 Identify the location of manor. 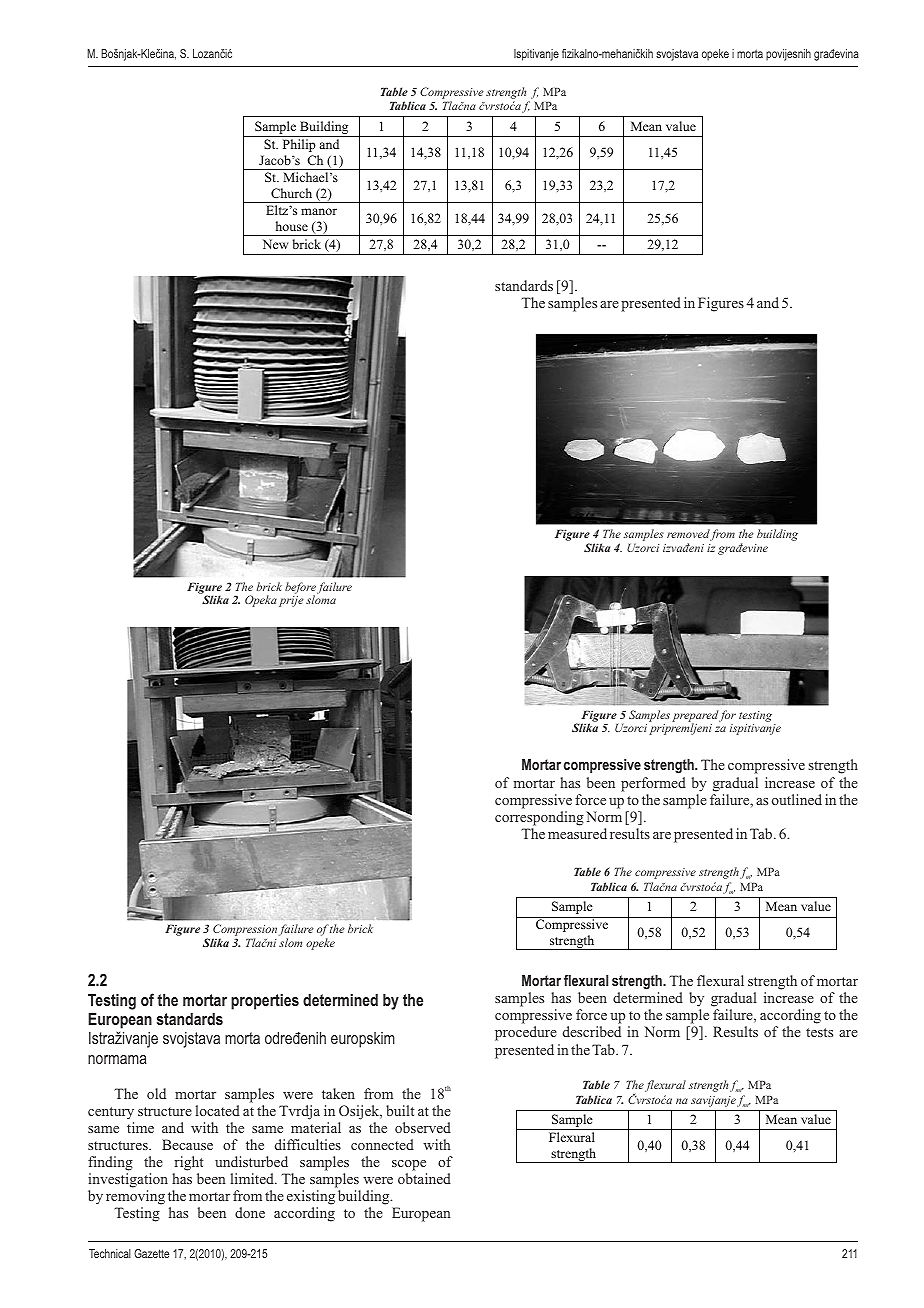
(319, 211).
